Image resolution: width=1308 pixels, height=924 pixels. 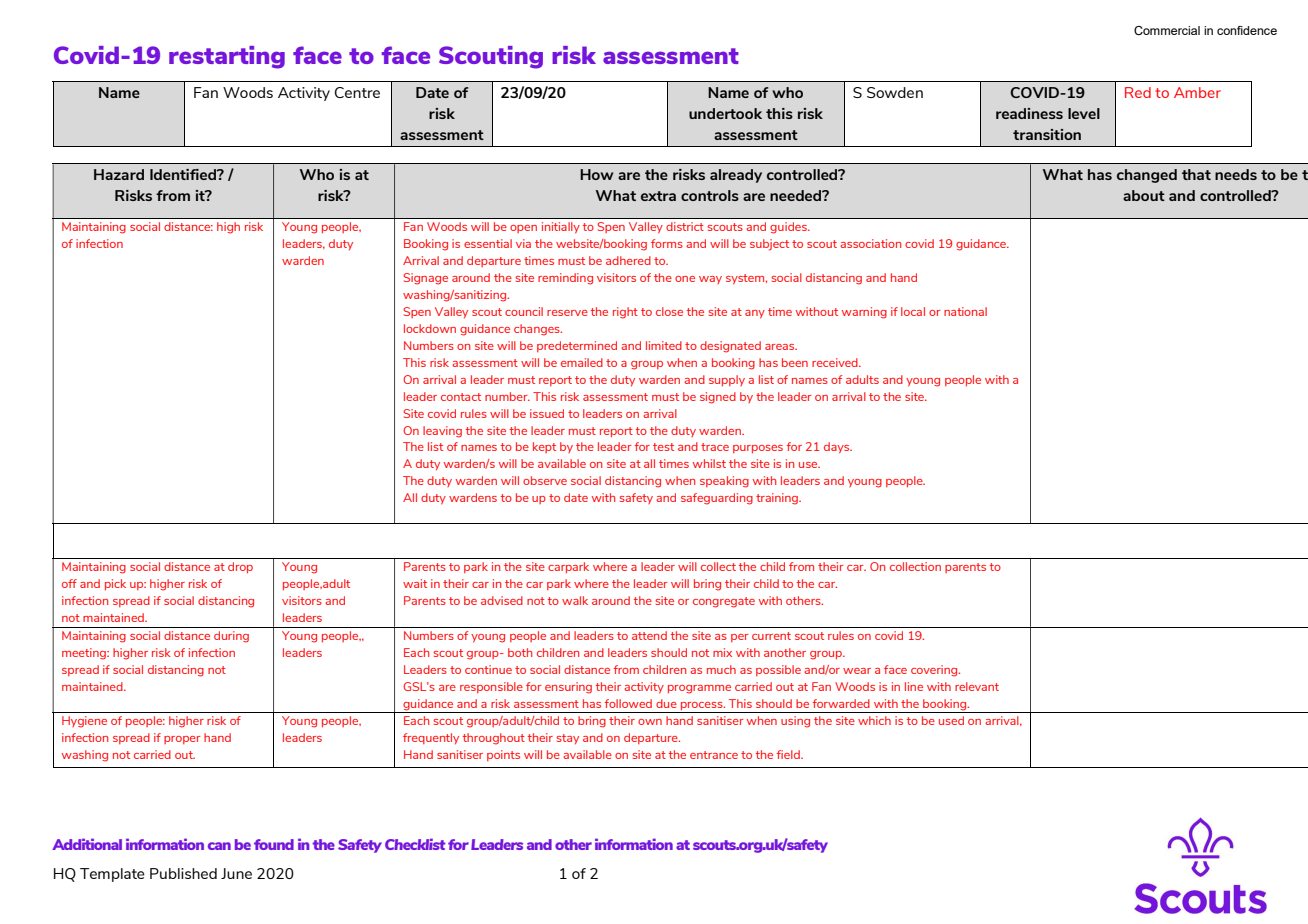 What do you see at coordinates (838, 448) in the screenshot?
I see `days` at bounding box center [838, 448].
